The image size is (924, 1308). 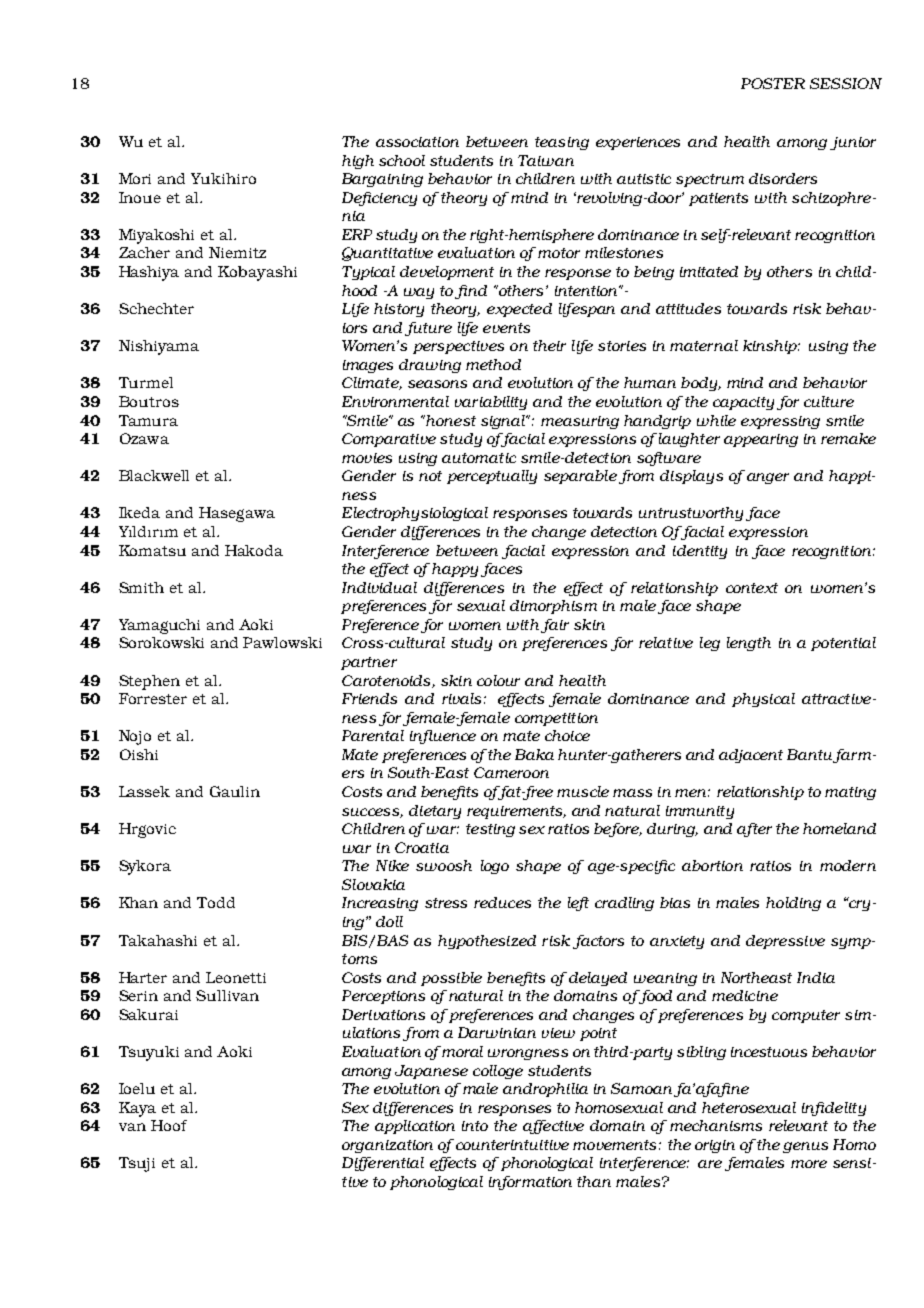 What do you see at coordinates (487, 942) in the document?
I see `hypothesized` at bounding box center [487, 942].
